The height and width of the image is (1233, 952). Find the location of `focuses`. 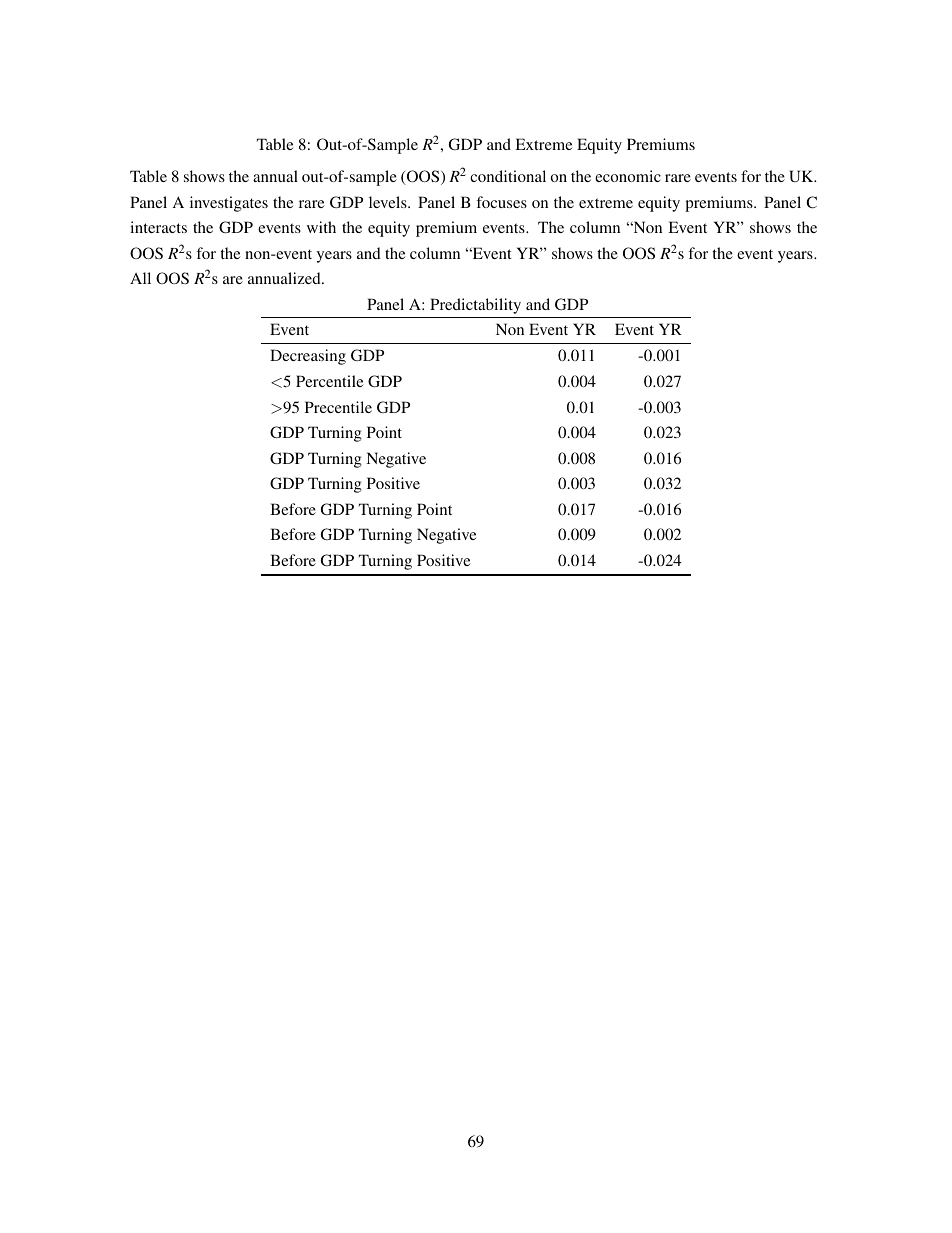

focuses is located at coordinates (501, 202).
